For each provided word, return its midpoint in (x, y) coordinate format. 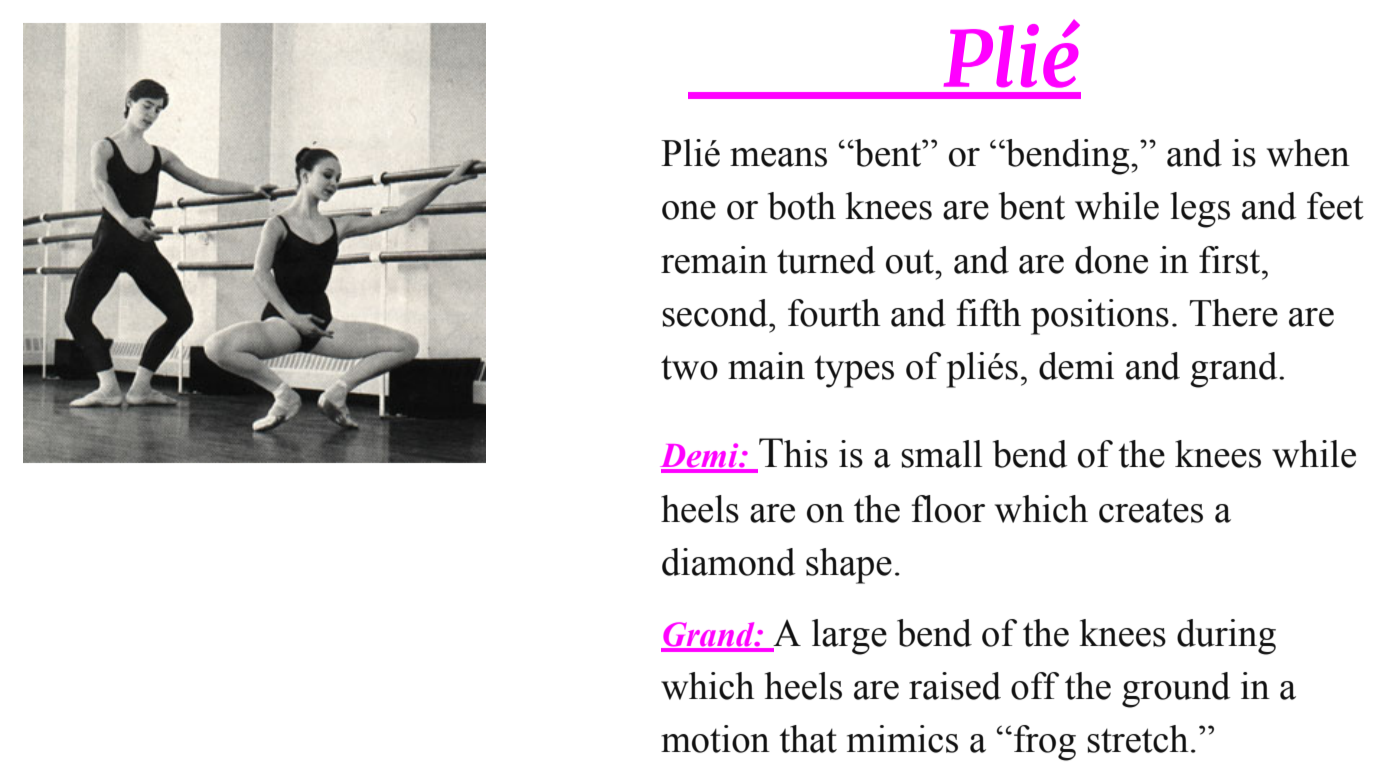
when (1308, 153)
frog (1045, 743)
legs (1200, 210)
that (808, 739)
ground (1176, 690)
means (778, 157)
